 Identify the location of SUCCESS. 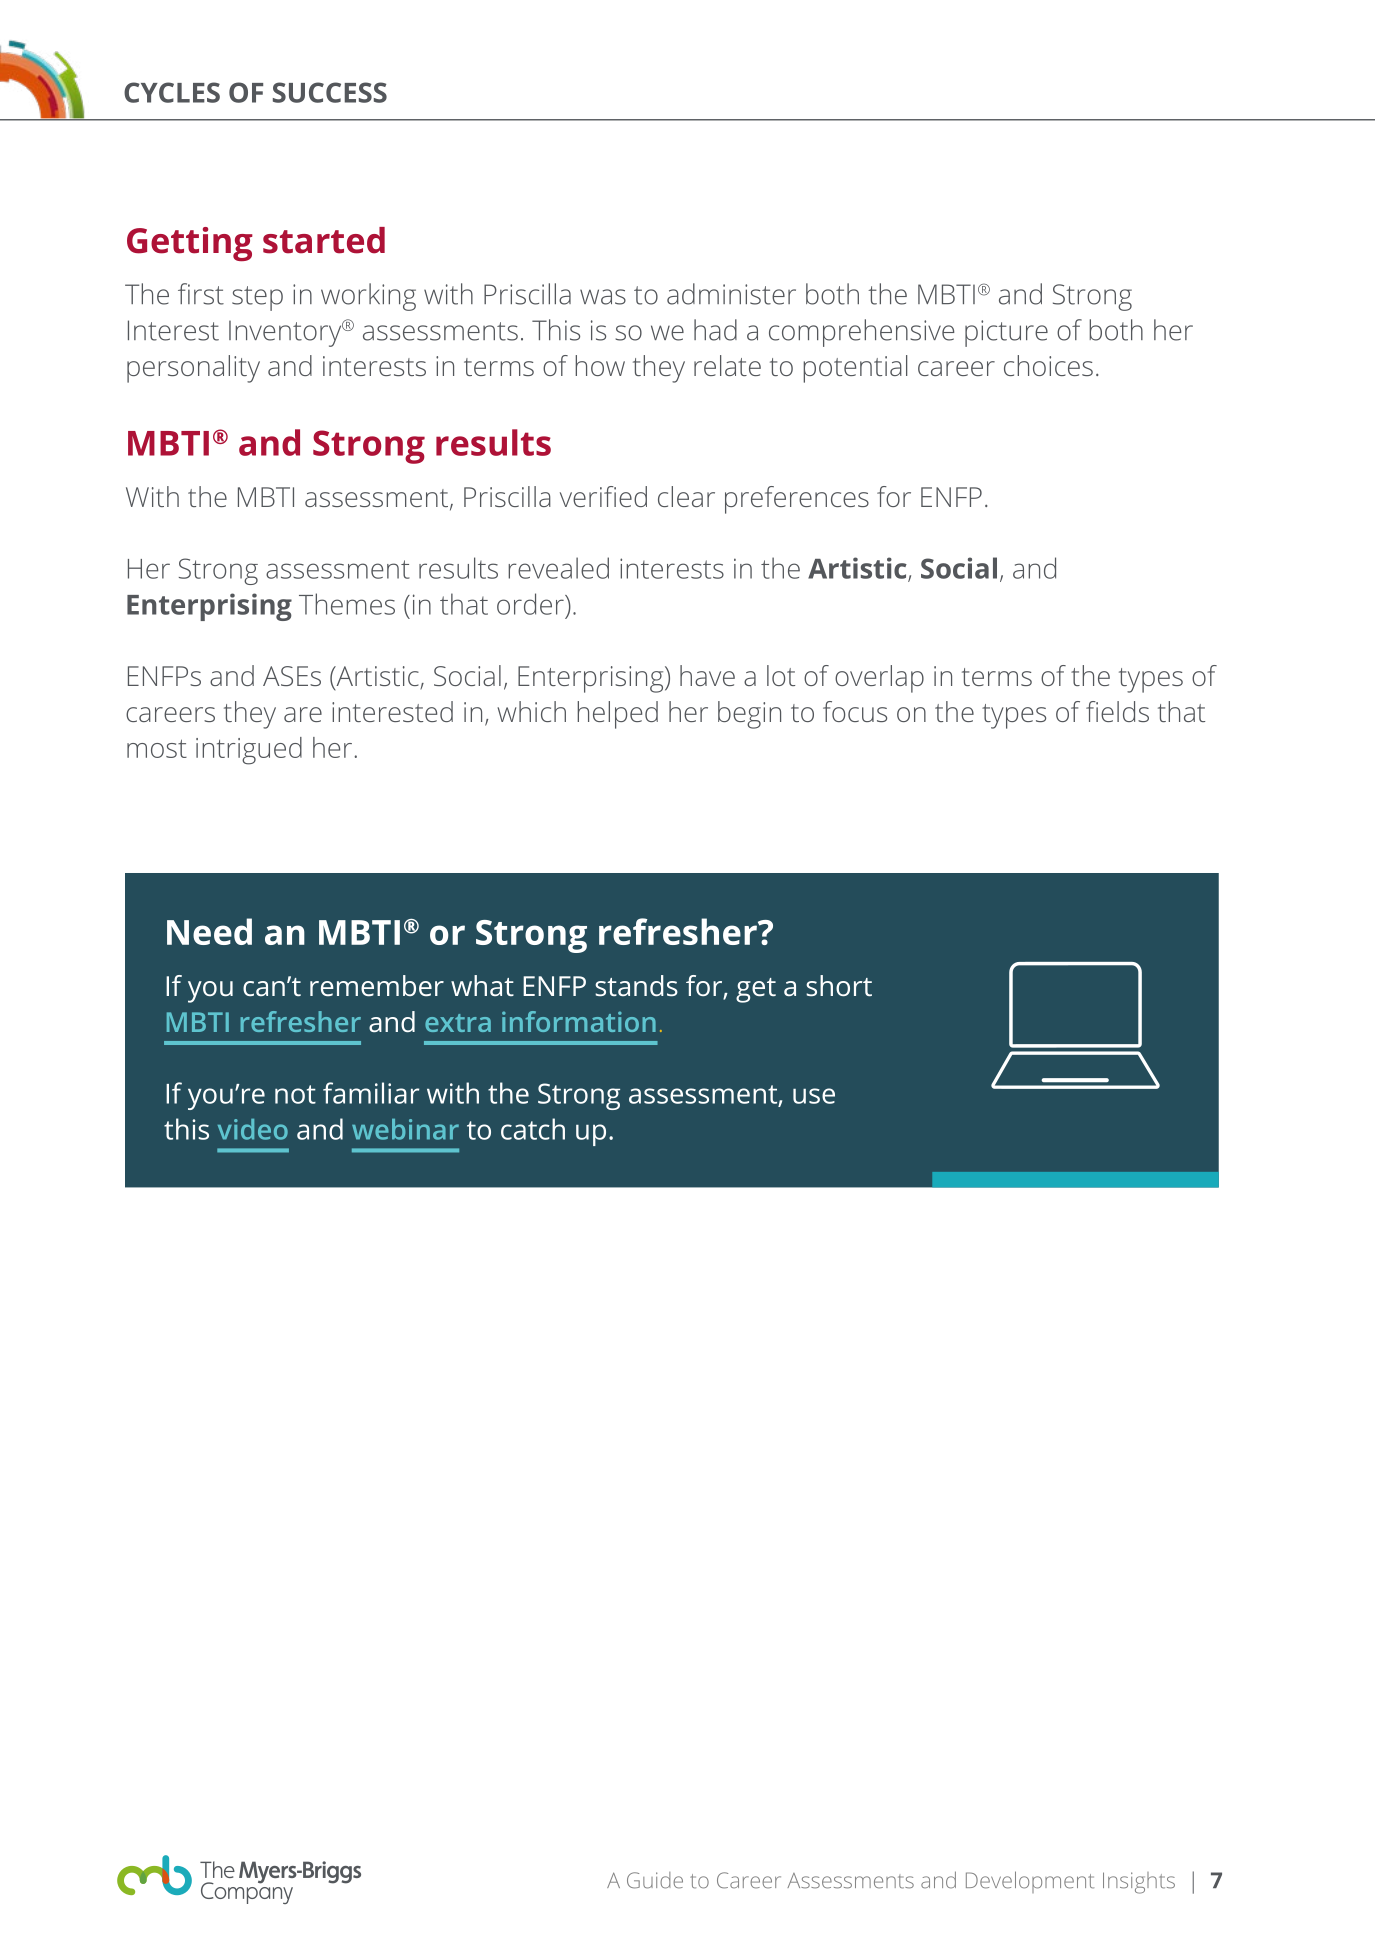
(330, 92).
